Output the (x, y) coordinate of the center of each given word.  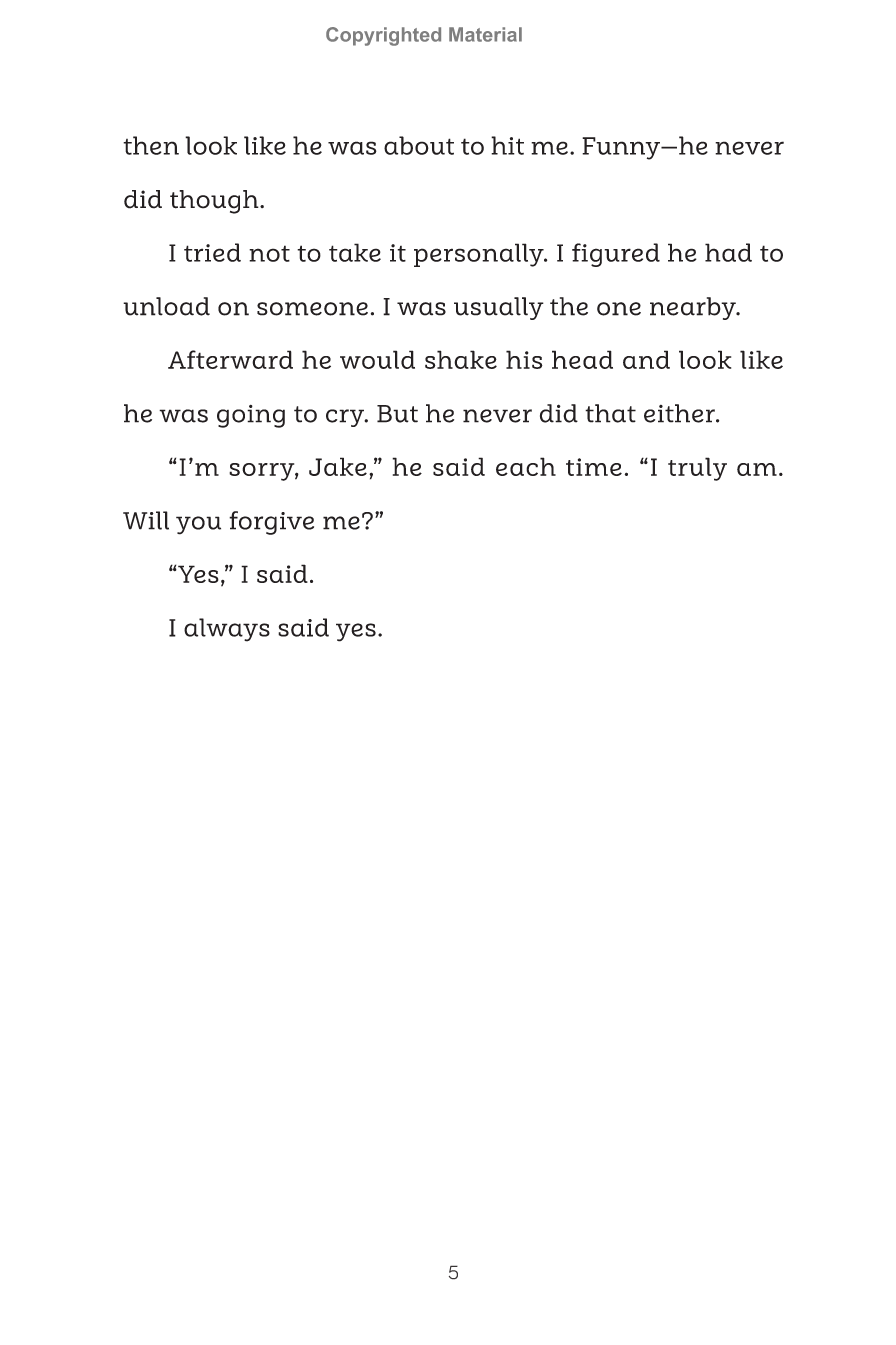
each (526, 466)
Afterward (230, 359)
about (419, 145)
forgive (271, 523)
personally (480, 255)
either (680, 413)
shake (461, 359)
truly (697, 469)
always (227, 630)
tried (212, 252)
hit (507, 145)
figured (616, 255)
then (151, 145)
